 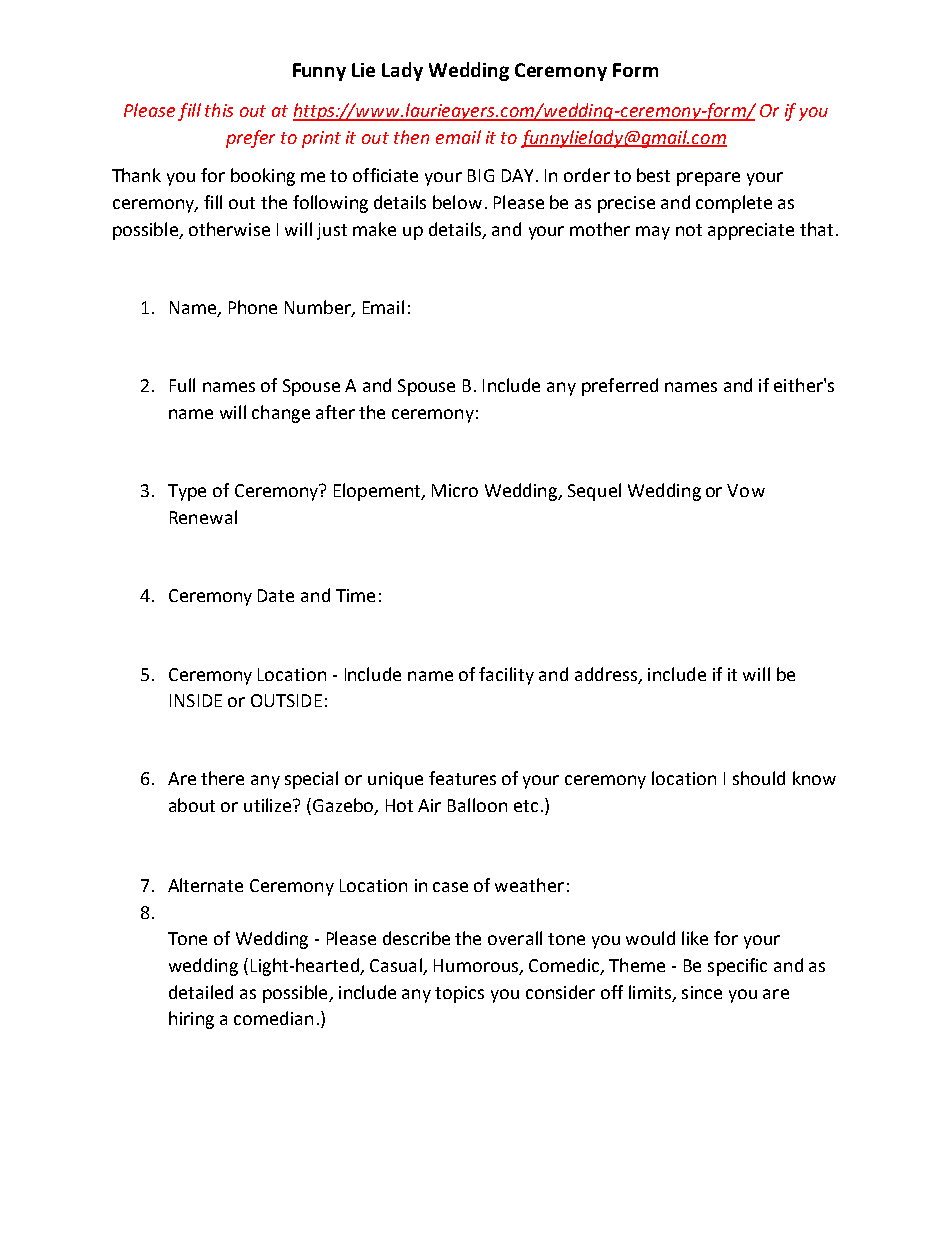 What do you see at coordinates (459, 994) in the screenshot?
I see `topics` at bounding box center [459, 994].
